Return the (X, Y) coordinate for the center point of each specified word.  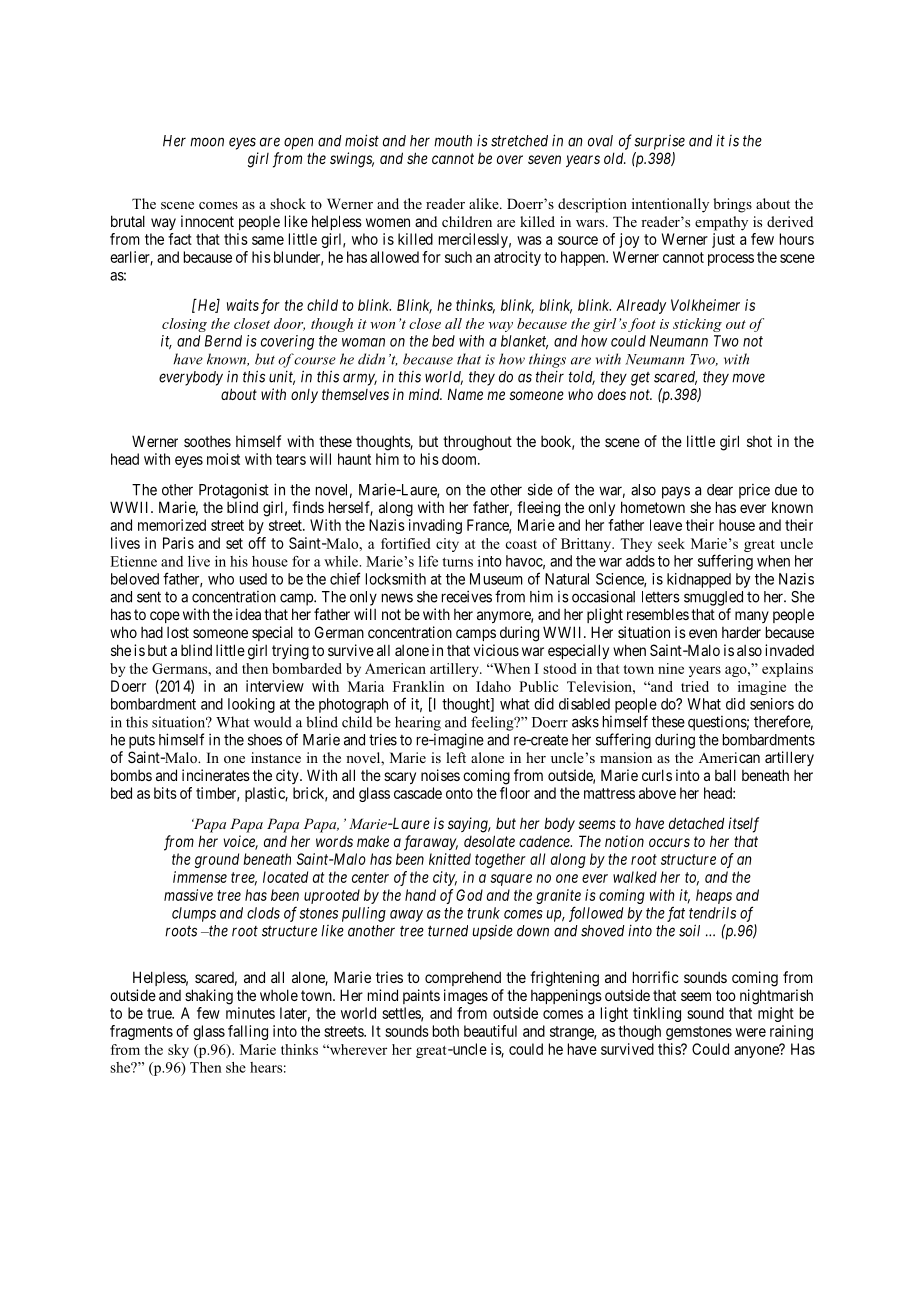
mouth (453, 141)
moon (207, 142)
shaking (209, 997)
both (446, 1031)
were (751, 1032)
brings (732, 205)
